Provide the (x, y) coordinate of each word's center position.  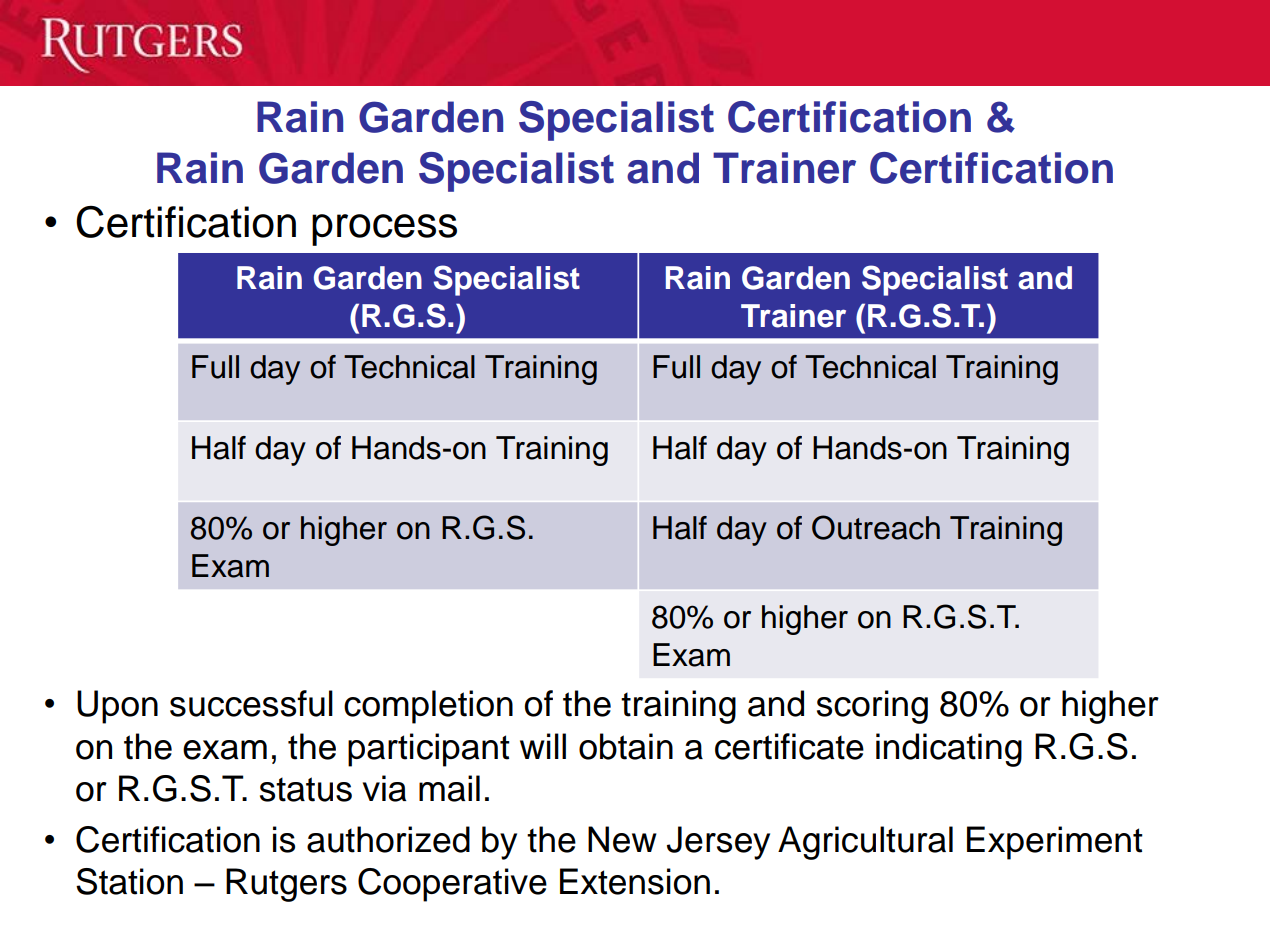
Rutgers (286, 885)
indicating (949, 750)
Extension (635, 881)
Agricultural (865, 843)
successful (251, 703)
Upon (117, 707)
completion (428, 707)
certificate (789, 746)
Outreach (876, 527)
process (384, 230)
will (543, 746)
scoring (872, 707)
